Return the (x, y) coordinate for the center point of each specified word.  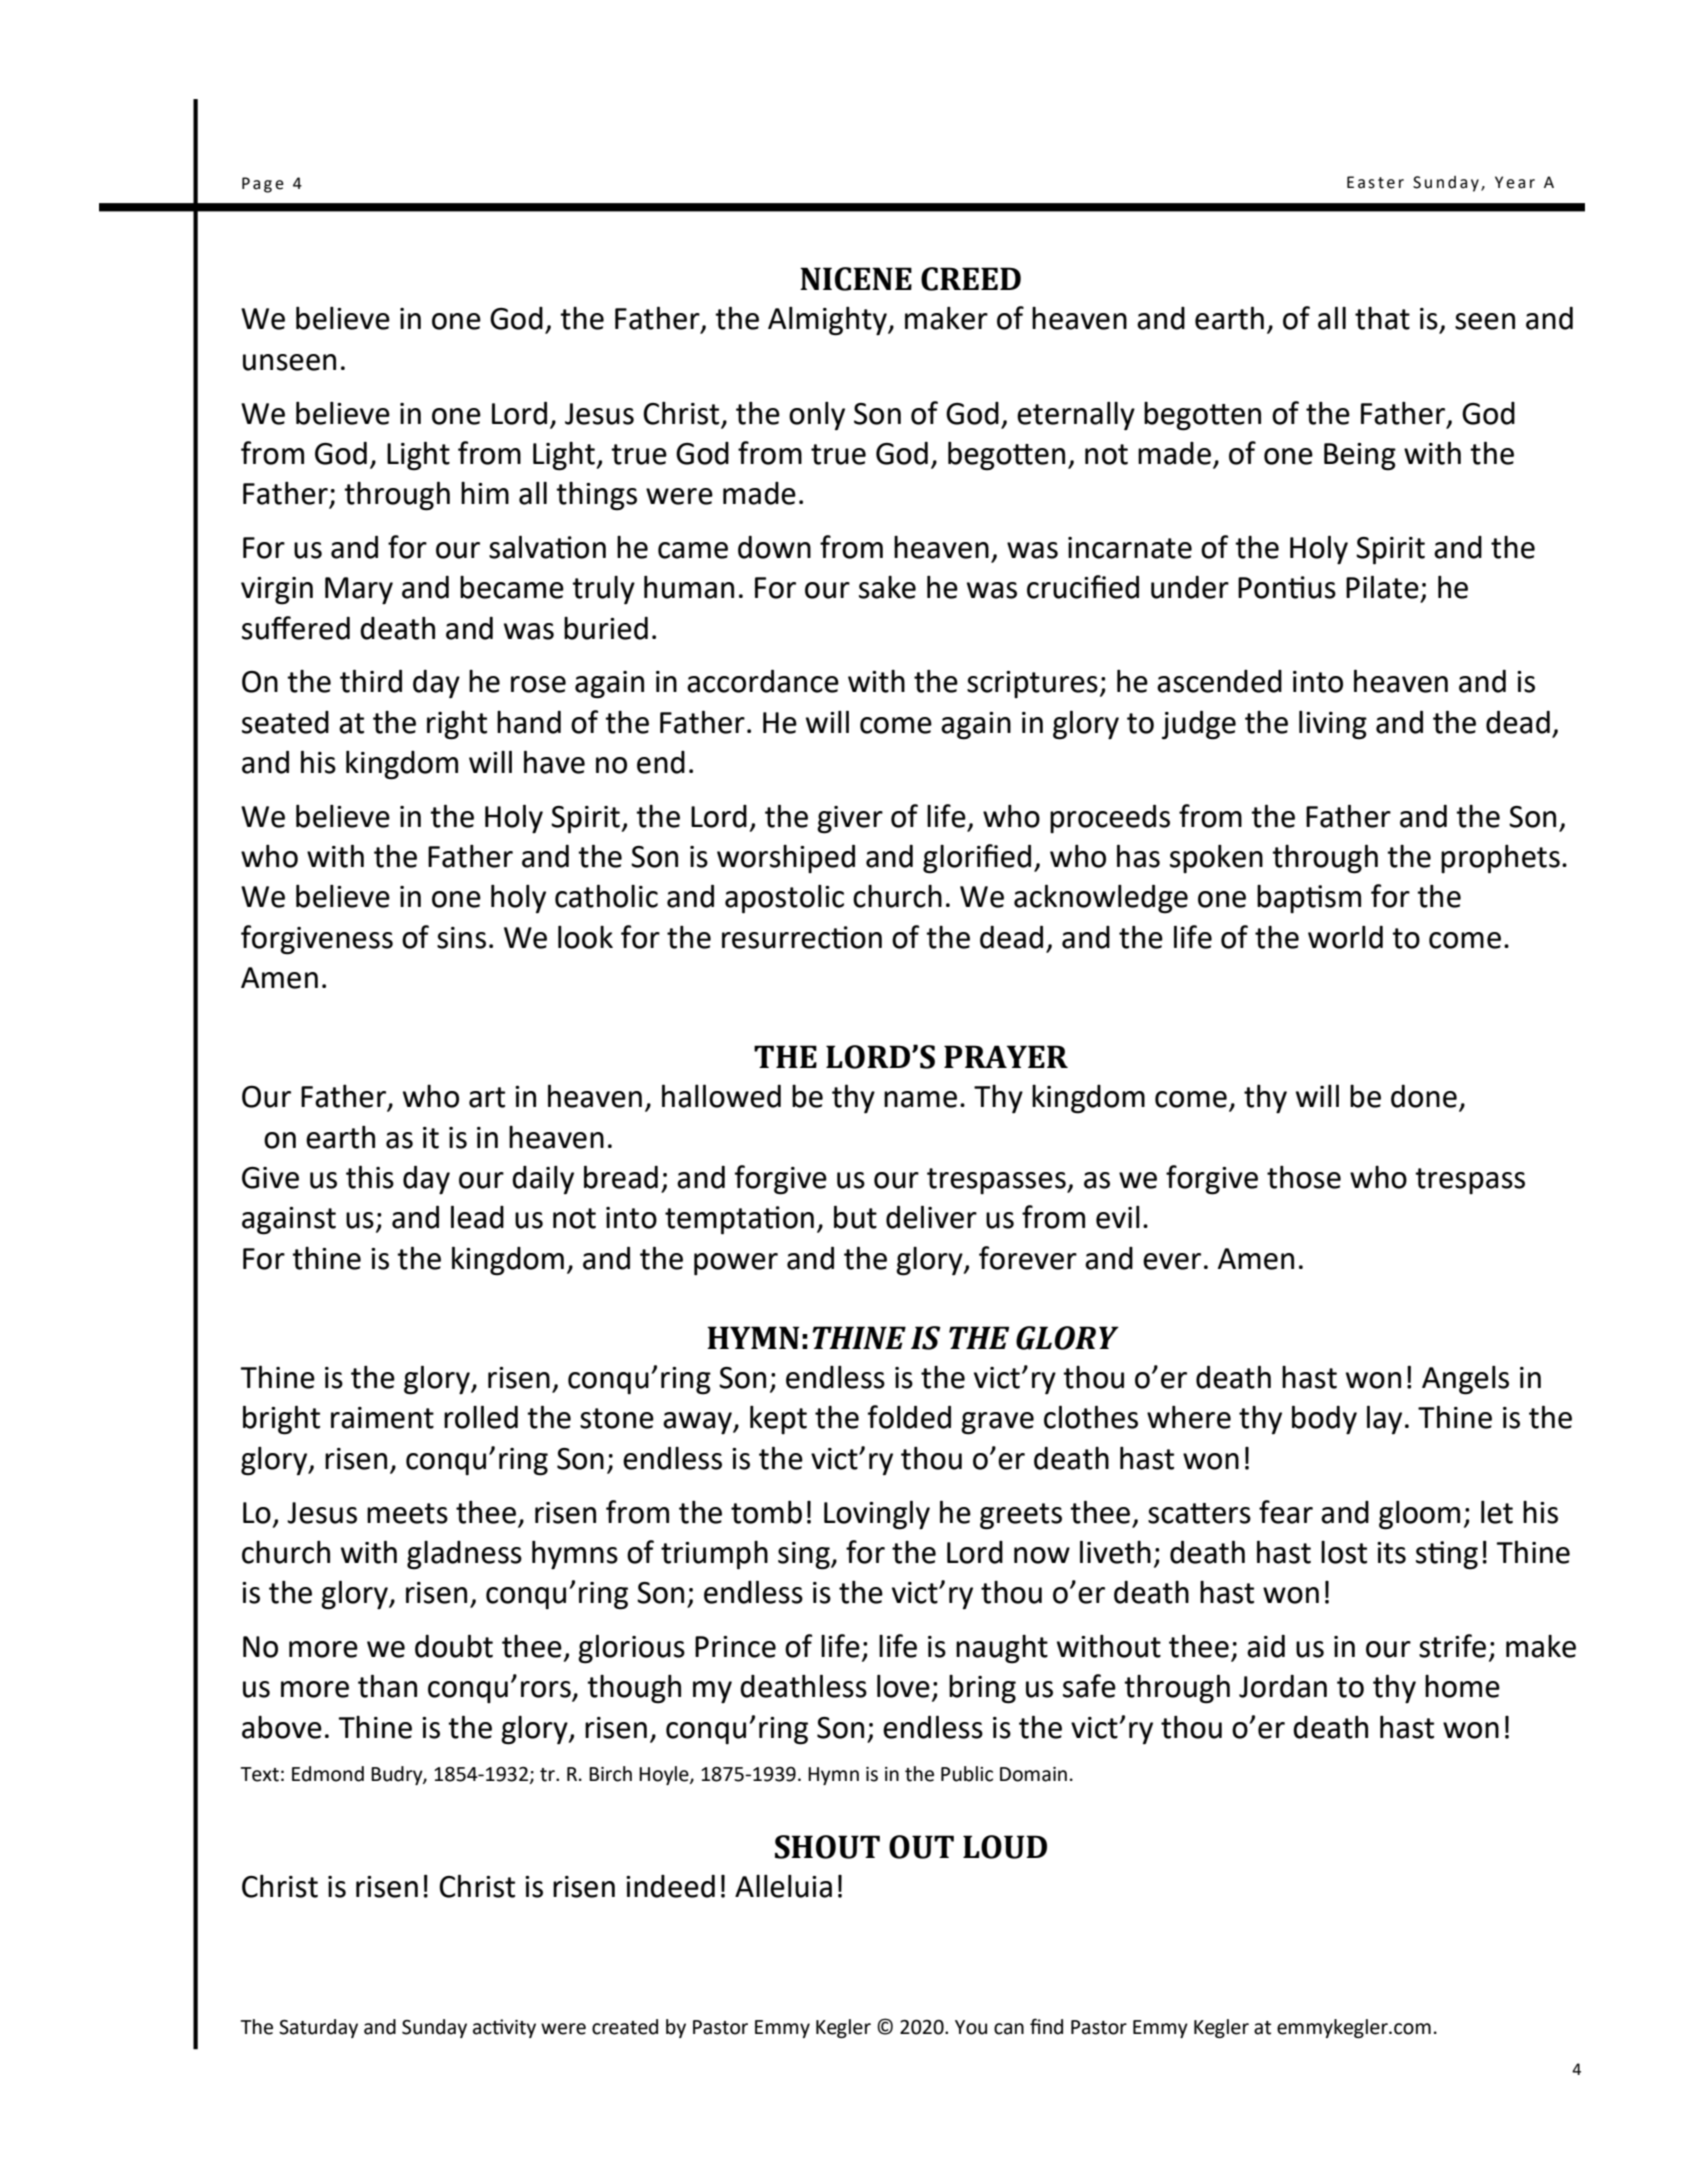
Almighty (828, 321)
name (920, 1099)
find (1046, 2026)
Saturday (318, 2028)
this (370, 1177)
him (485, 493)
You (971, 2027)
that (1382, 318)
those (1304, 1177)
